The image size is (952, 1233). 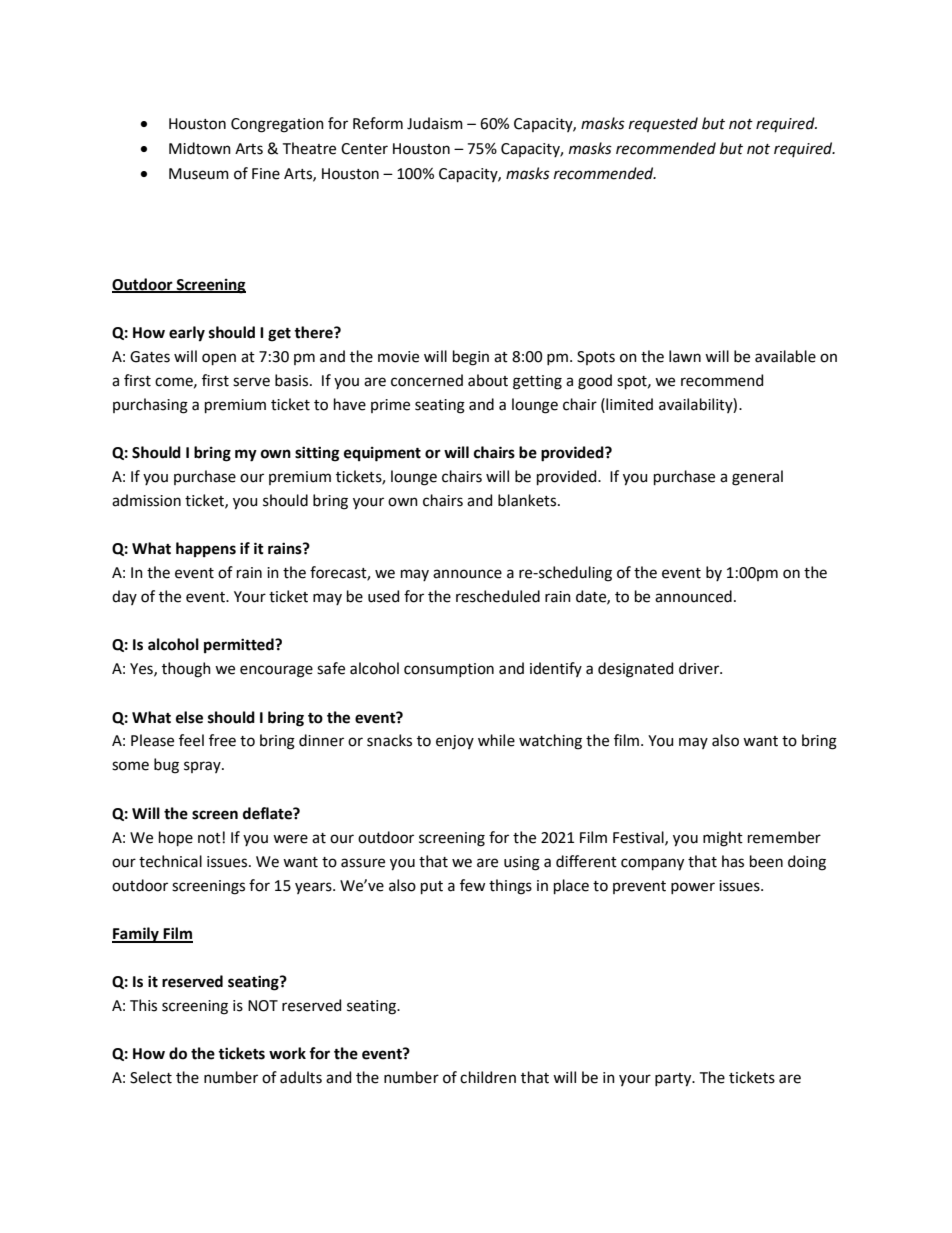 I want to click on enjoy, so click(x=455, y=742).
